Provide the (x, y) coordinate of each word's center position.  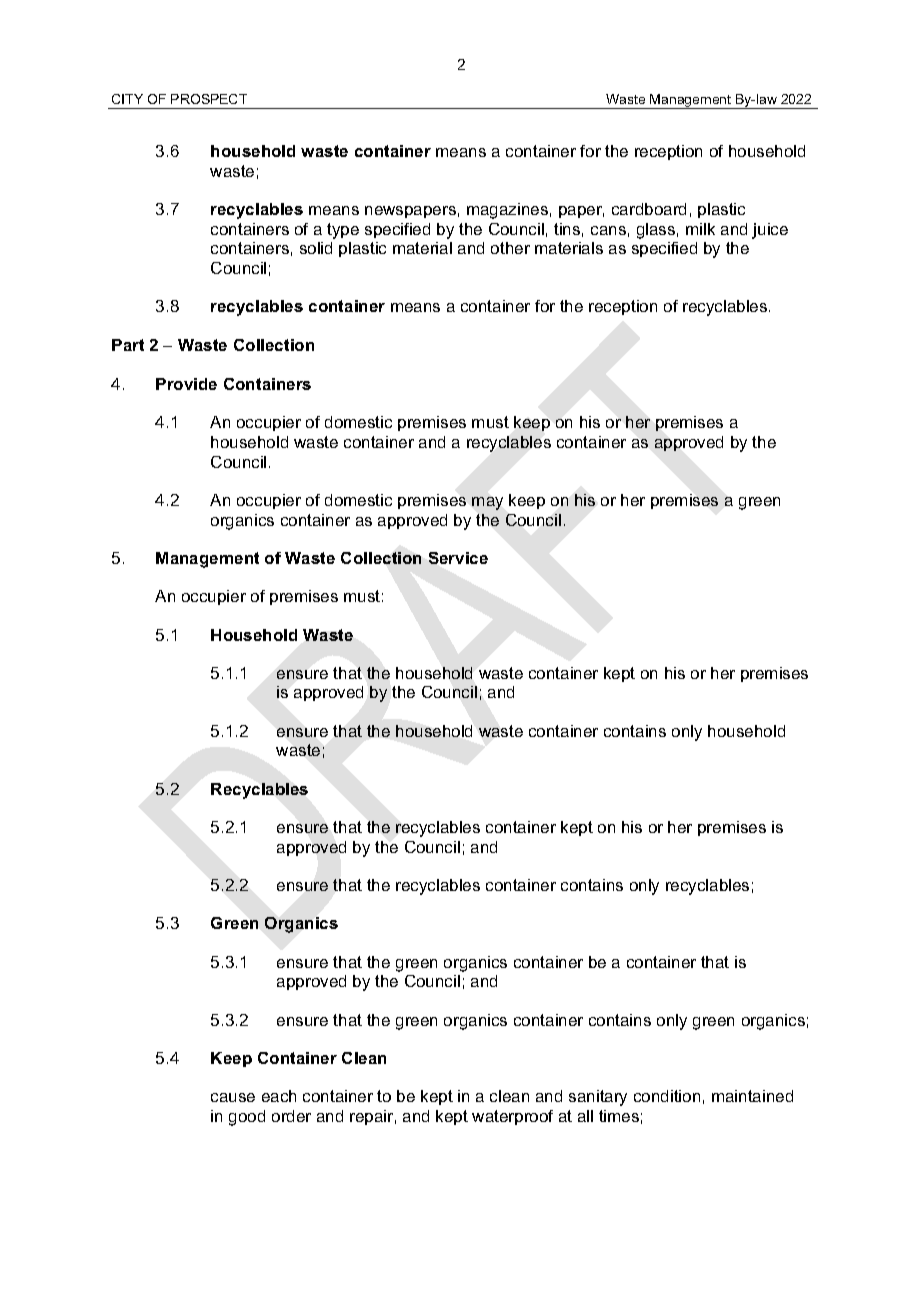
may (487, 503)
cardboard (649, 209)
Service (458, 558)
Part (128, 345)
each (279, 1096)
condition (667, 1096)
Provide (186, 384)
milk (700, 229)
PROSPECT (209, 99)
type (343, 231)
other (510, 248)
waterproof (512, 1117)
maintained (752, 1096)
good (247, 1118)
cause (233, 1097)
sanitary (598, 1098)
